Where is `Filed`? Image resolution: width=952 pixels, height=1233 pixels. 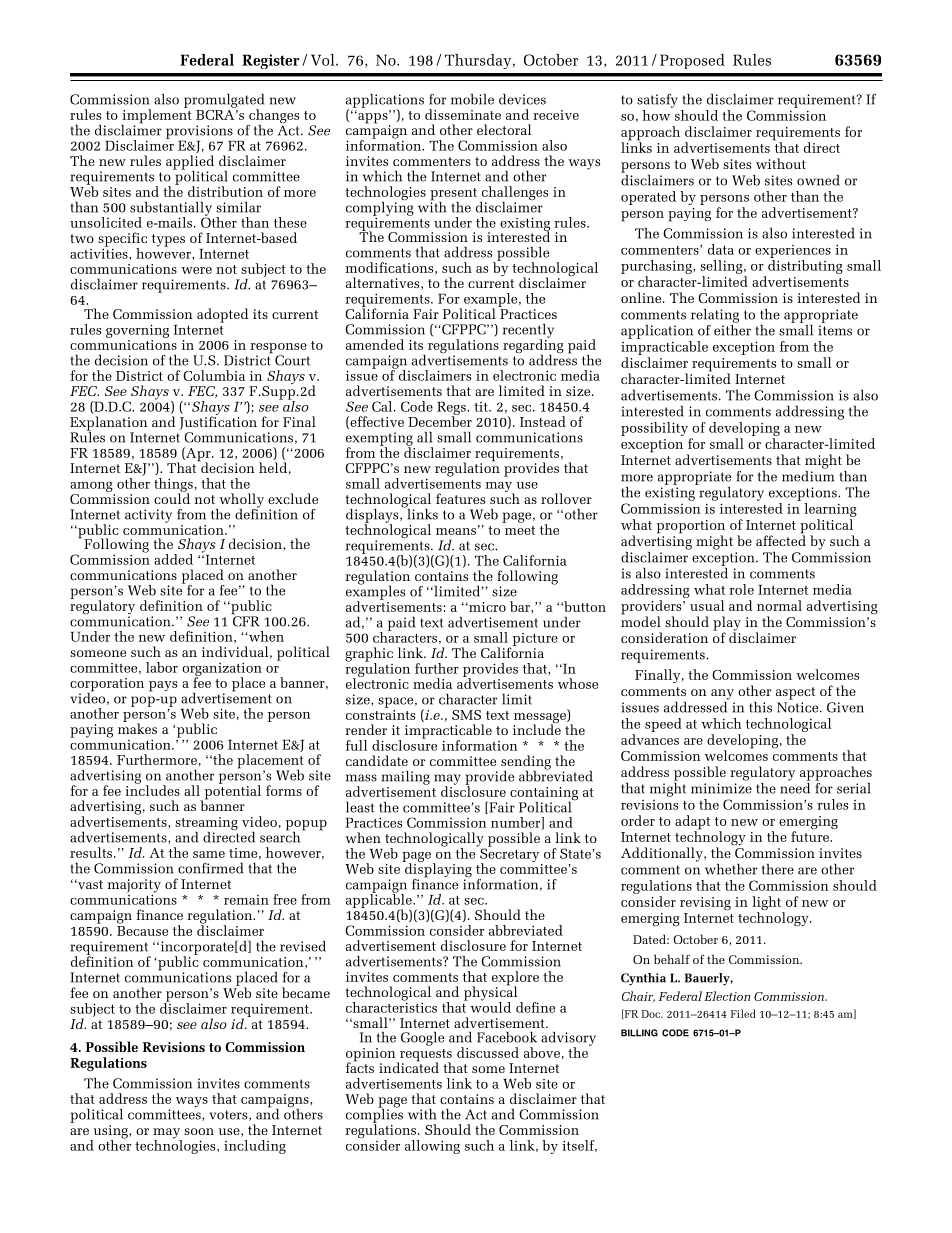
Filed is located at coordinates (743, 1013).
